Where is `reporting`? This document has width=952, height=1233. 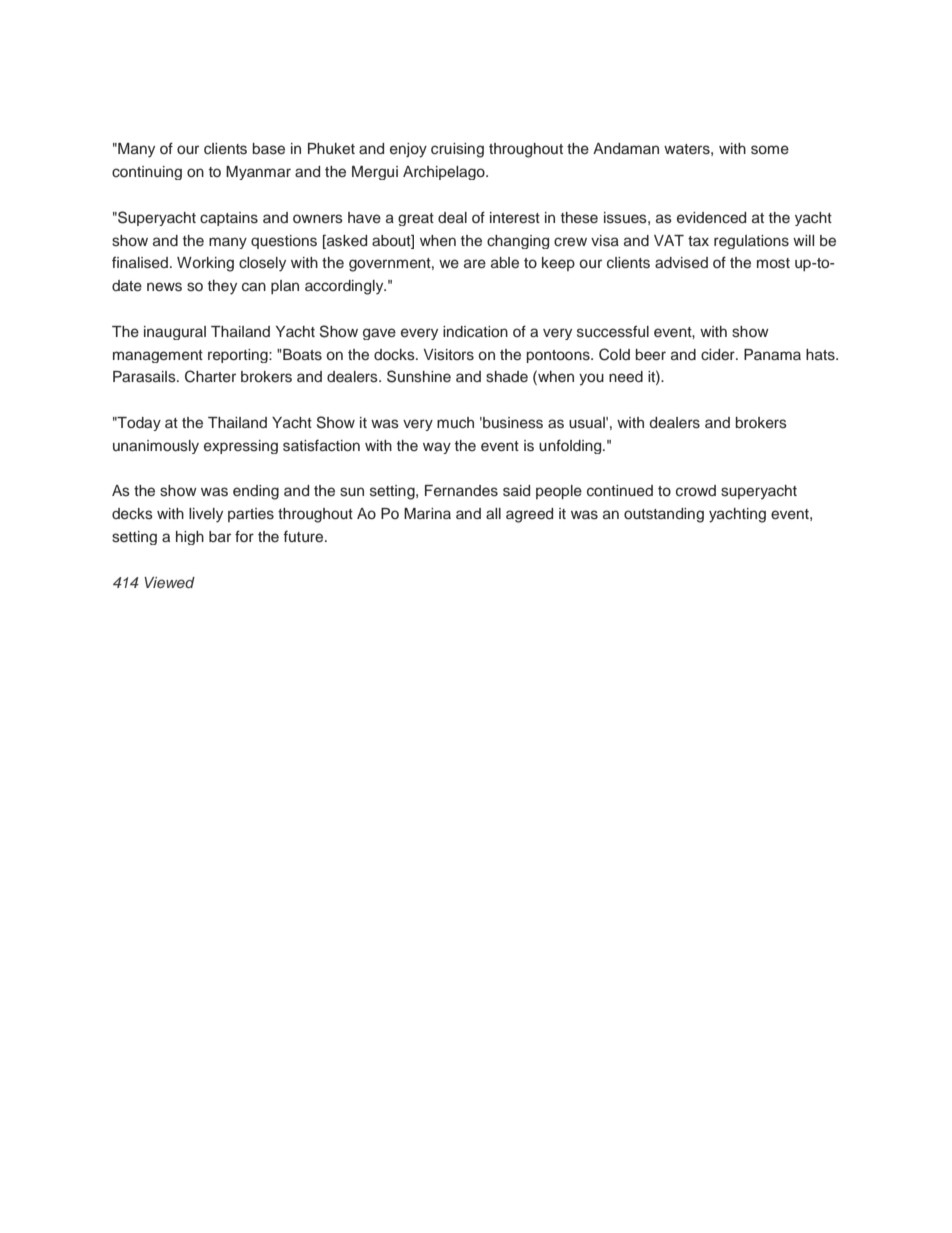
reporting is located at coordinates (239, 356).
